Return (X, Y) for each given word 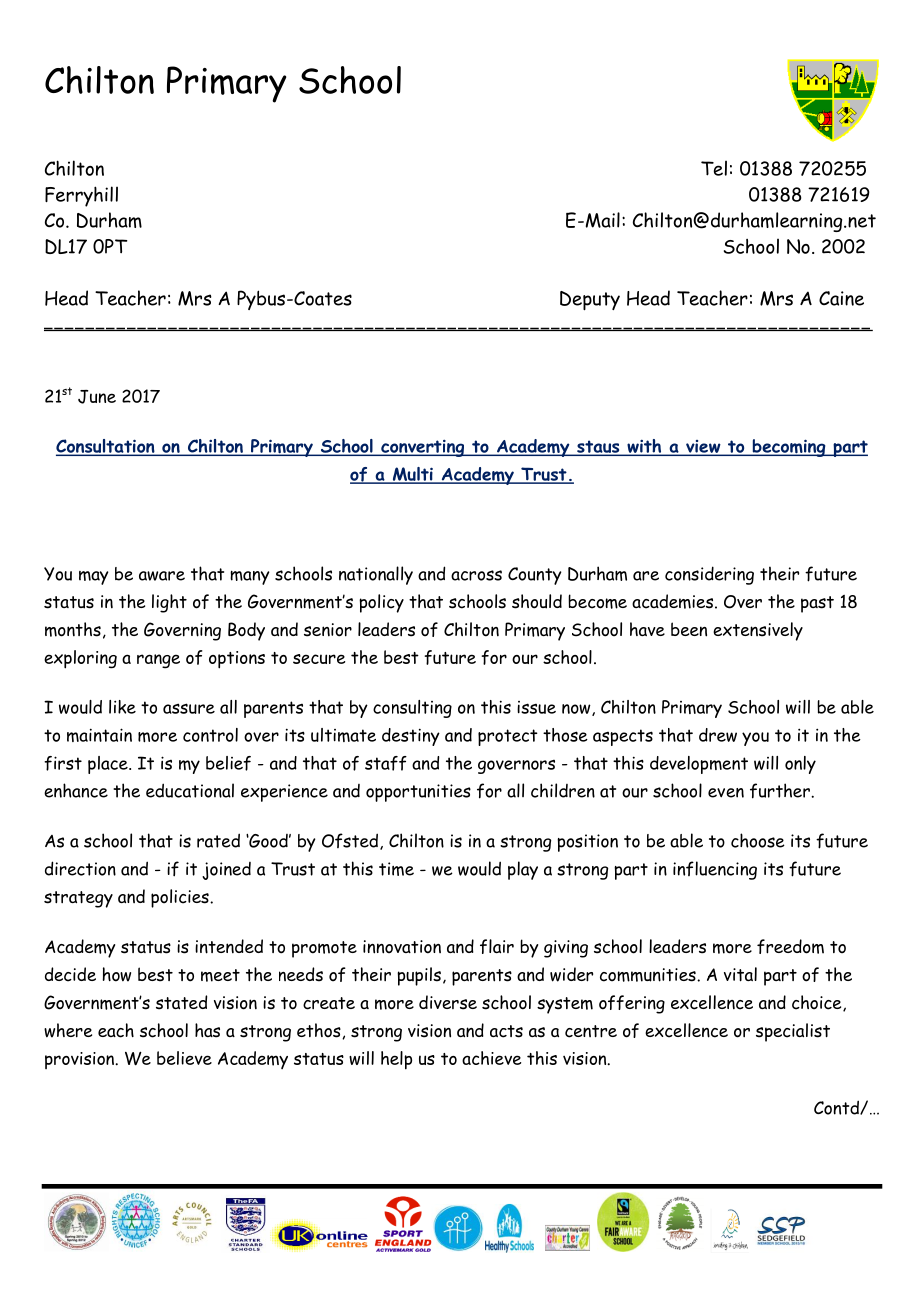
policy (381, 603)
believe (184, 1058)
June (97, 397)
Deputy (590, 300)
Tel (714, 168)
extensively (758, 631)
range (158, 661)
